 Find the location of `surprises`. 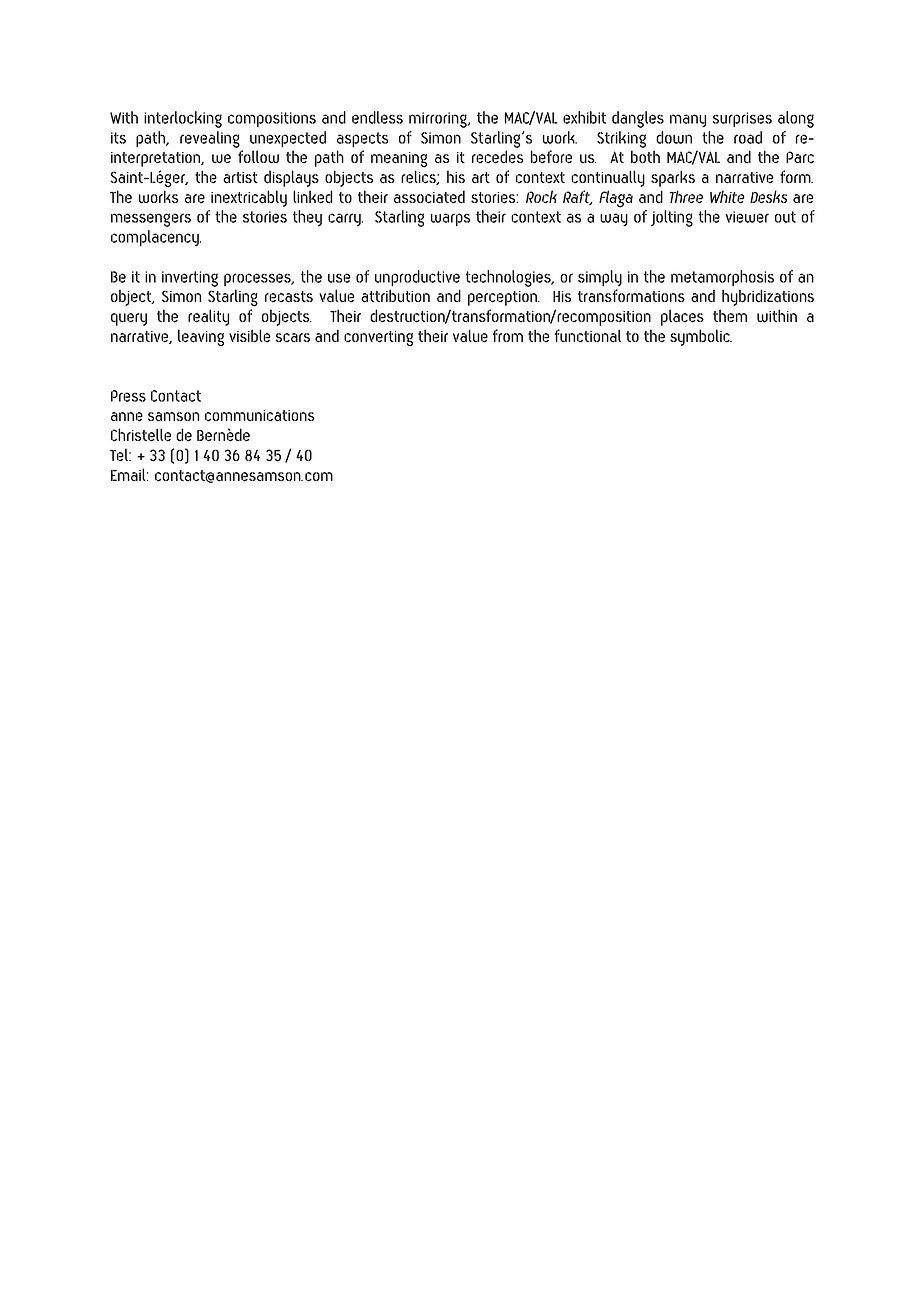

surprises is located at coordinates (742, 120).
